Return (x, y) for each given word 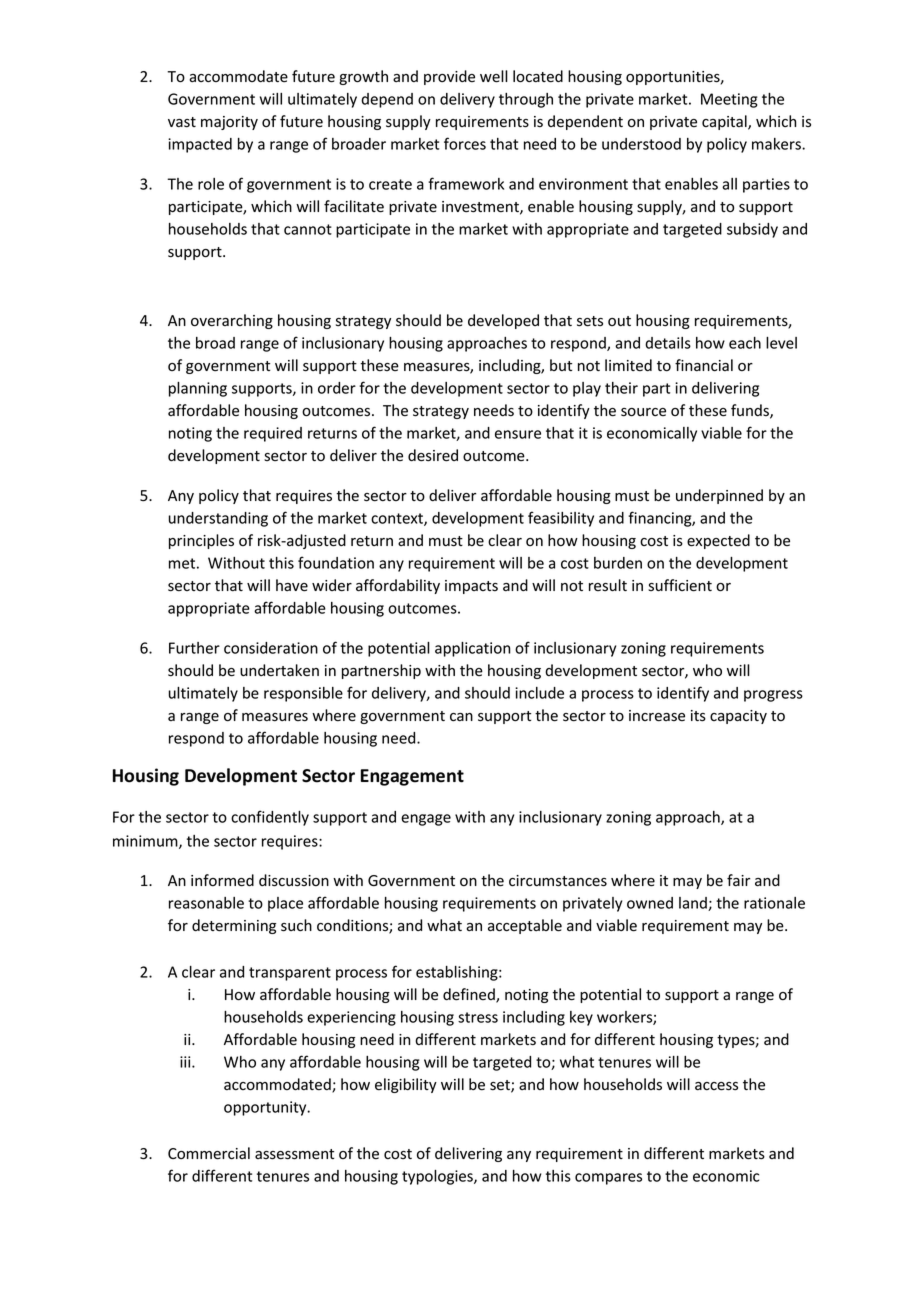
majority (229, 123)
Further (194, 648)
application (472, 649)
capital (725, 122)
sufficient (680, 585)
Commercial (209, 1153)
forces (465, 143)
